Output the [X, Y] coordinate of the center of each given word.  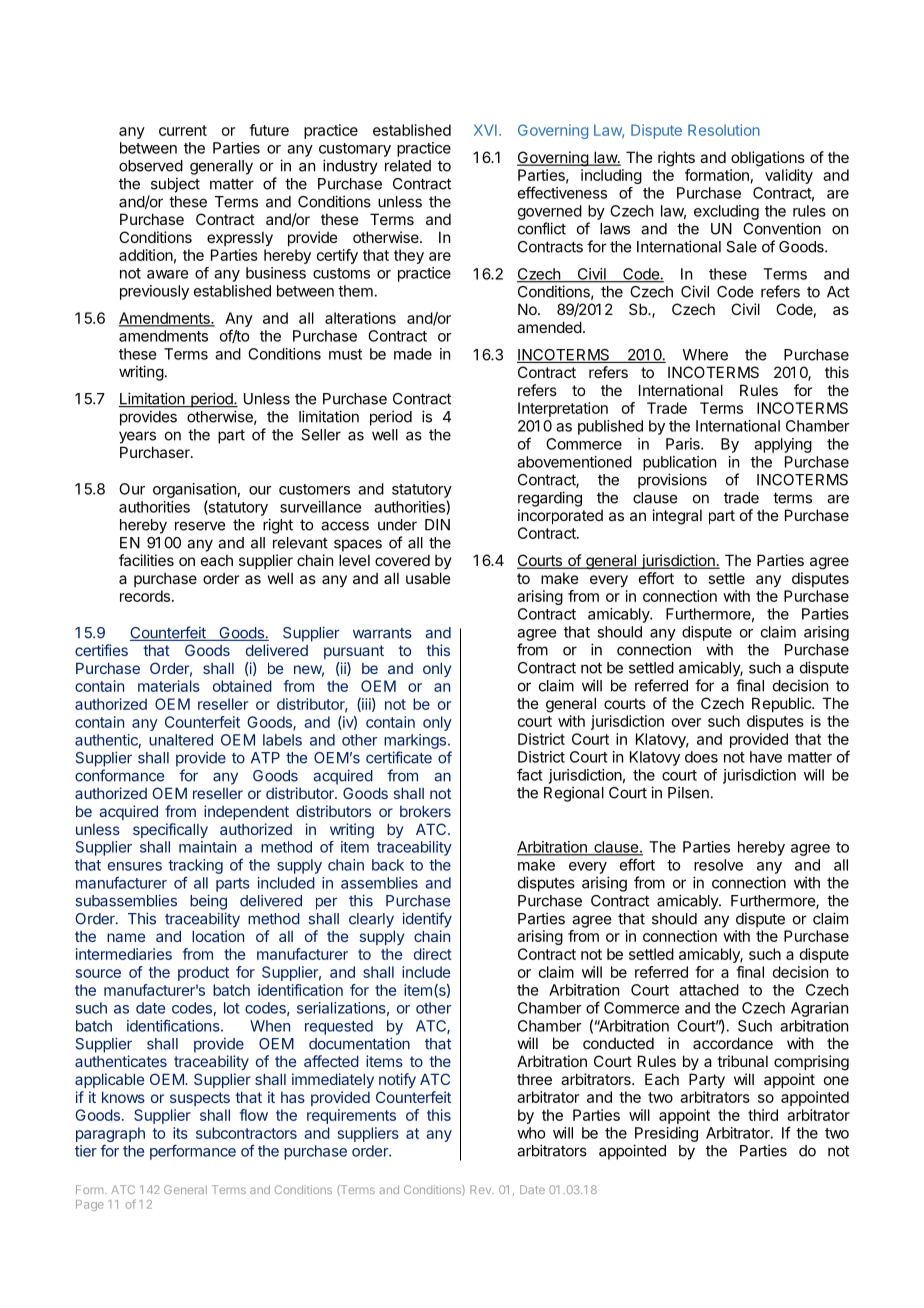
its [180, 1133]
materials [169, 686]
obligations [768, 159]
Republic [782, 704]
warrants [382, 633]
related [408, 166]
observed [151, 166]
